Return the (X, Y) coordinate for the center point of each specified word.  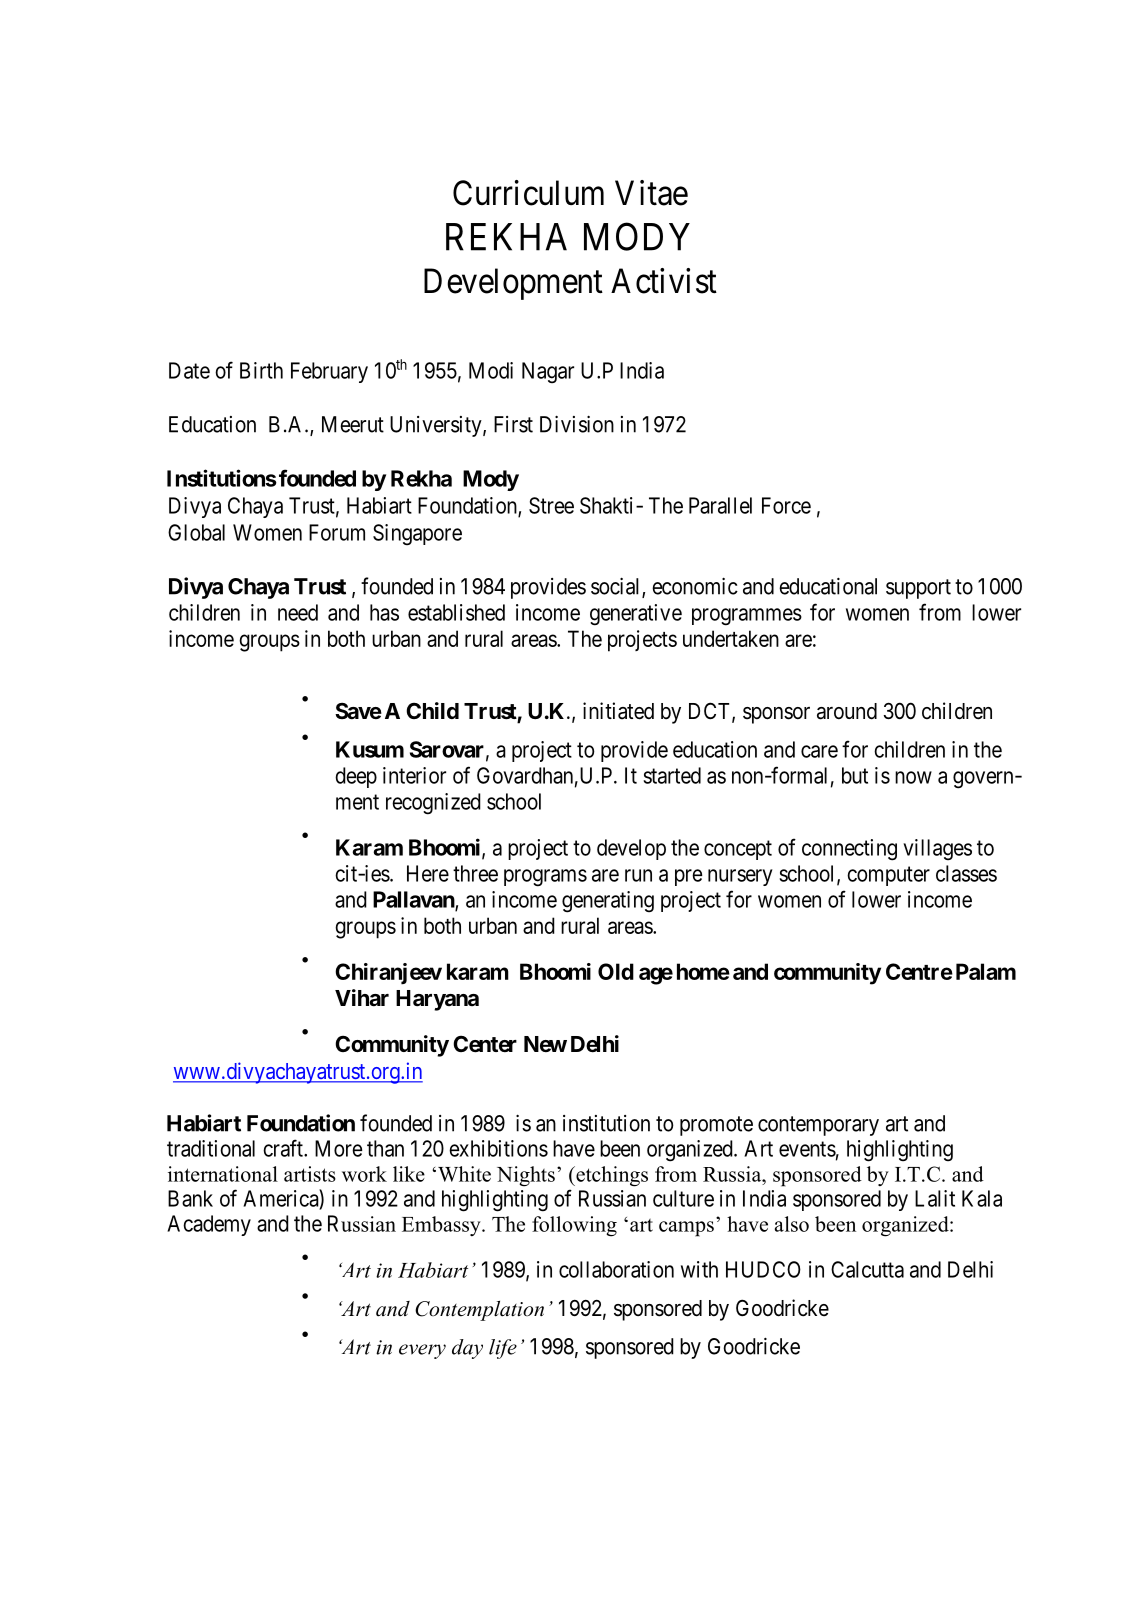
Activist (664, 281)
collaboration (616, 1269)
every (422, 1351)
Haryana (437, 1000)
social (617, 587)
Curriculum (528, 193)
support (918, 589)
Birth (261, 370)
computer (888, 876)
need (298, 612)
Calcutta (867, 1269)
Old (616, 971)
